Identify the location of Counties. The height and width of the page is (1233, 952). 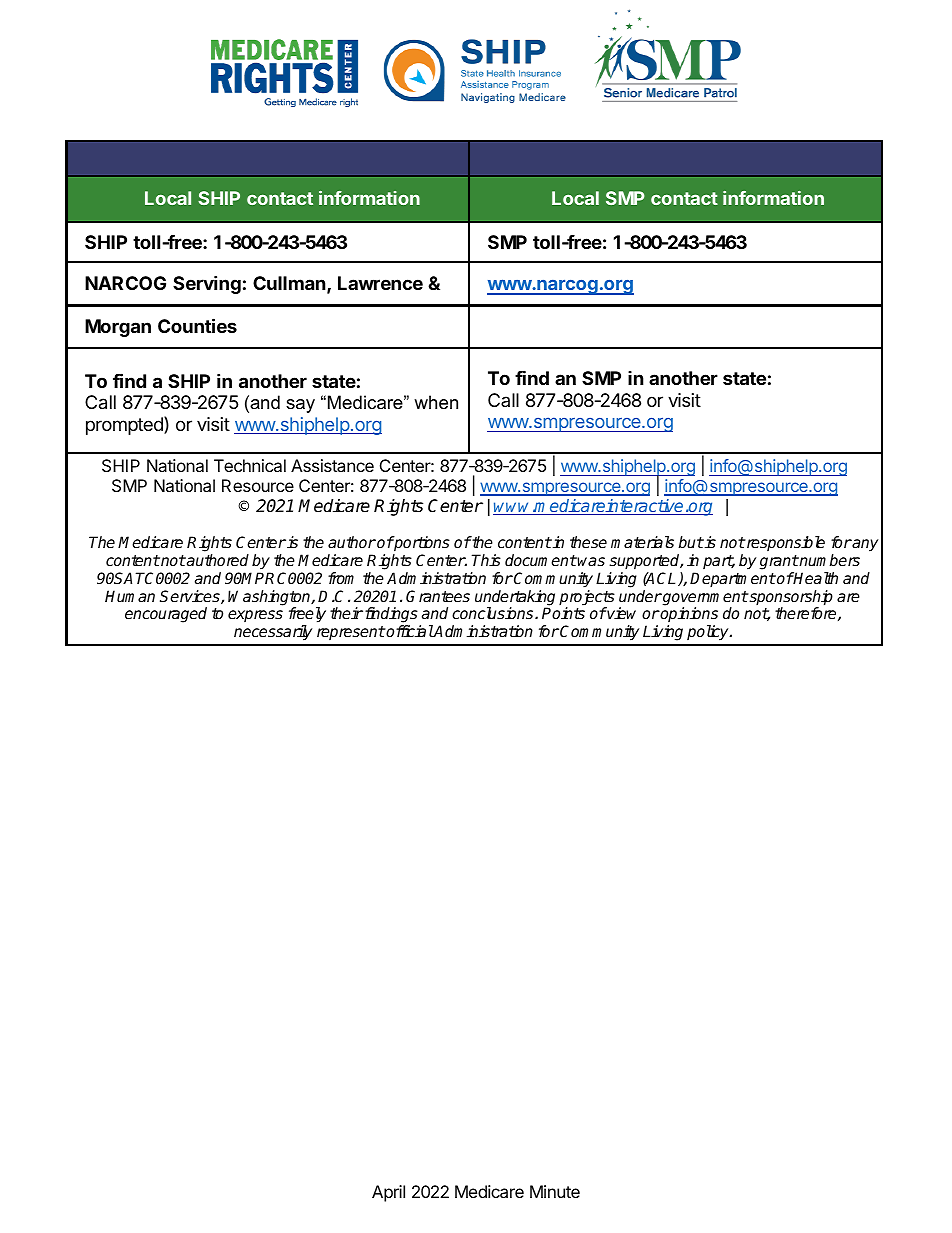
(197, 325).
